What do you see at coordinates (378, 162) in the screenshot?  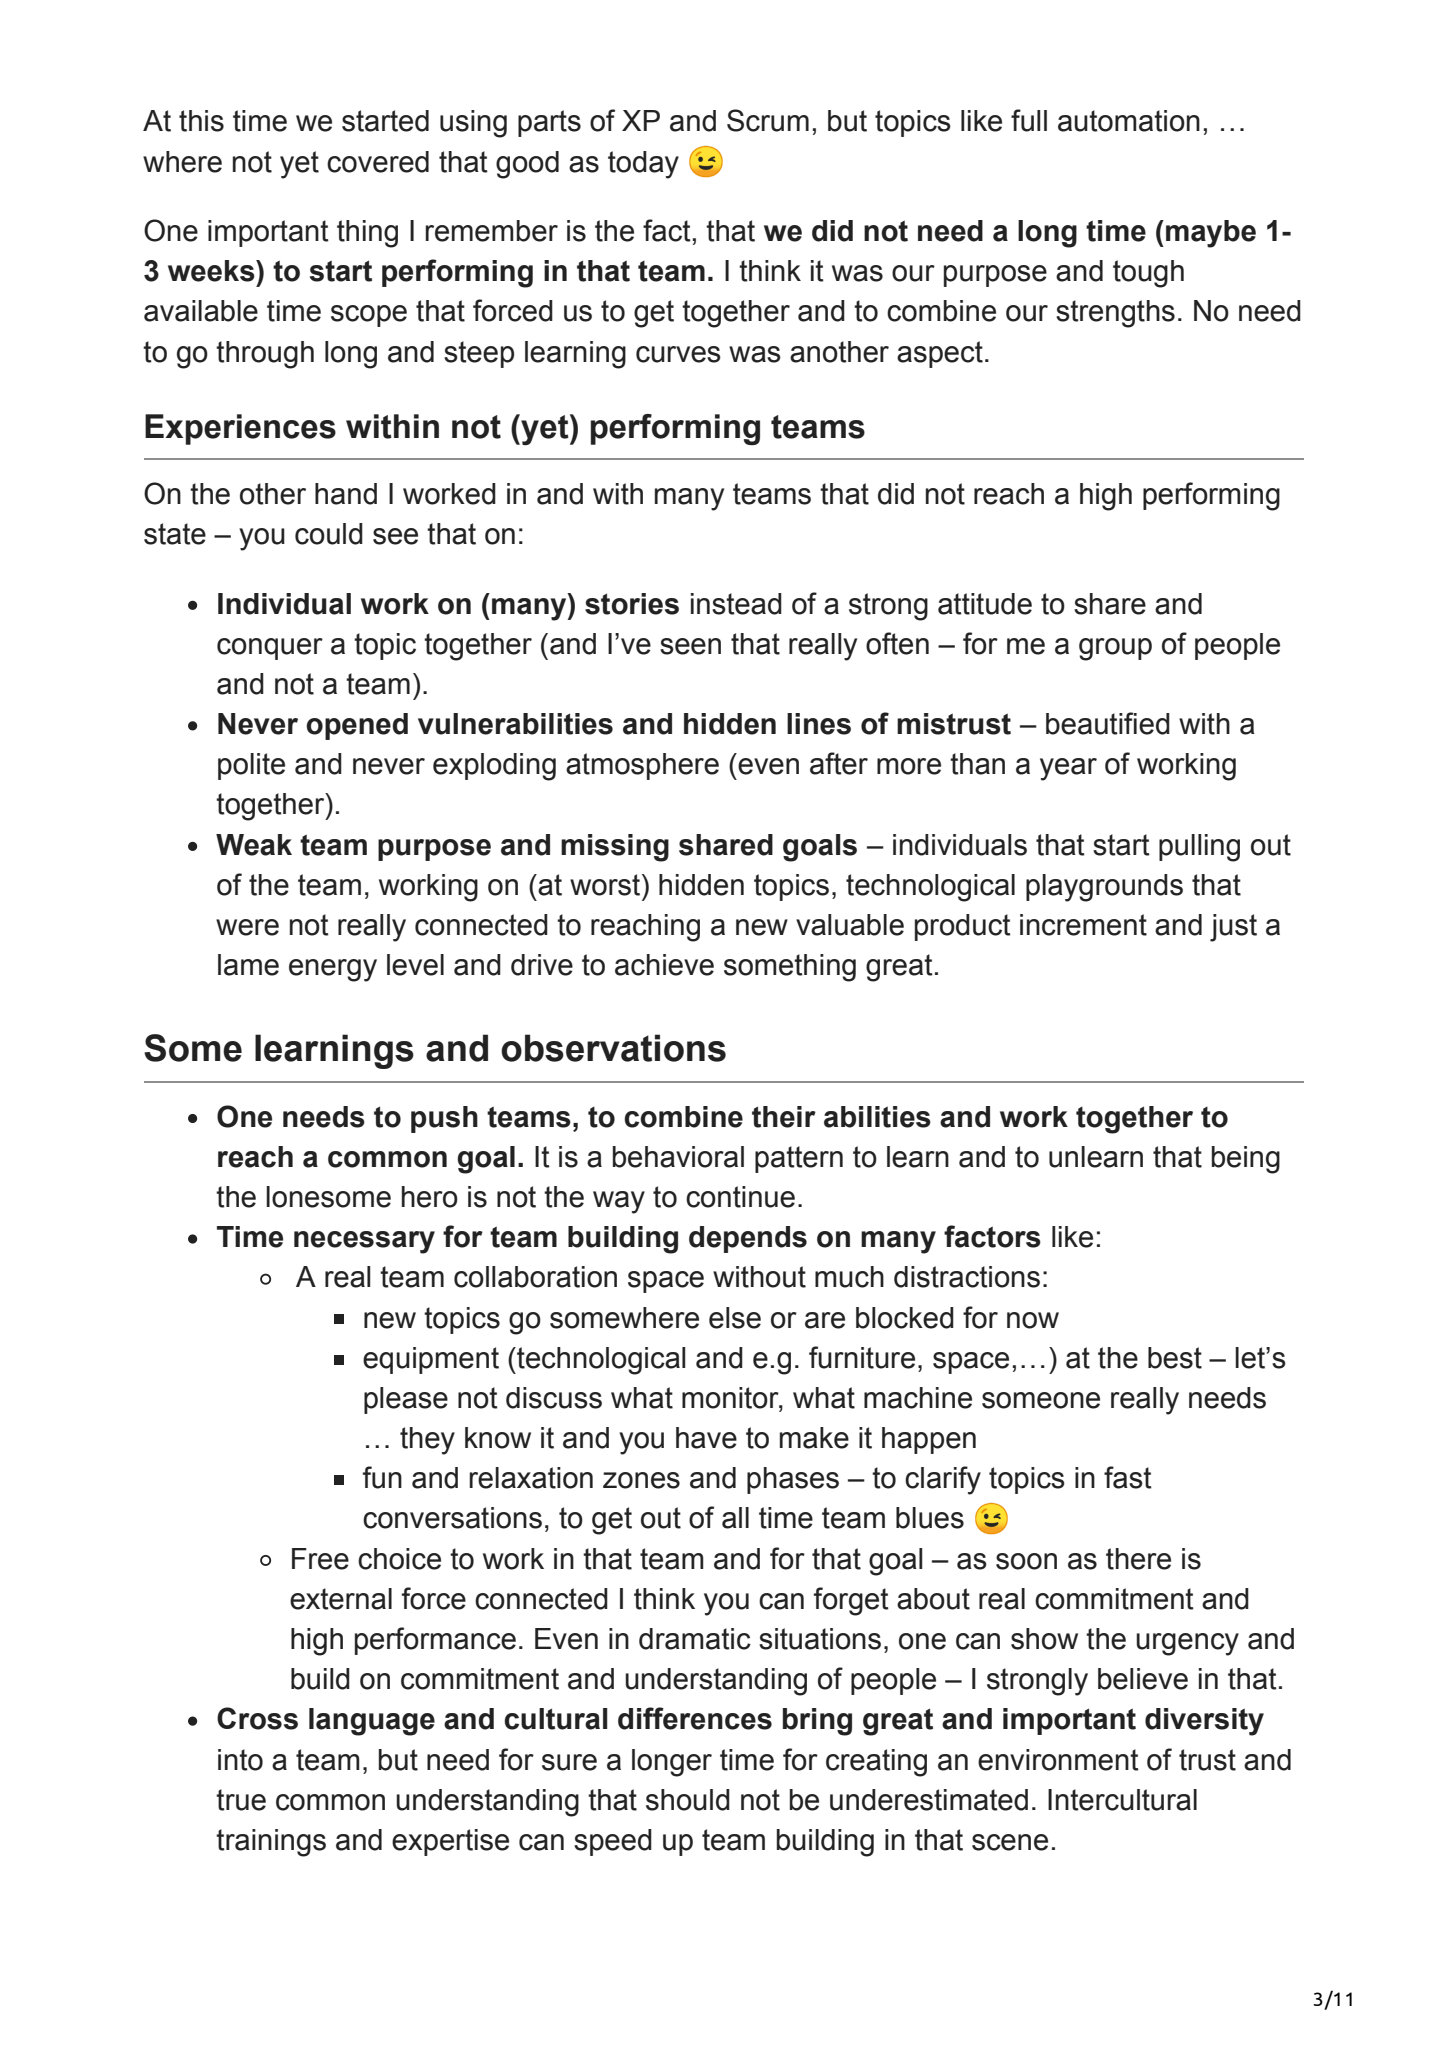 I see `covered` at bounding box center [378, 162].
